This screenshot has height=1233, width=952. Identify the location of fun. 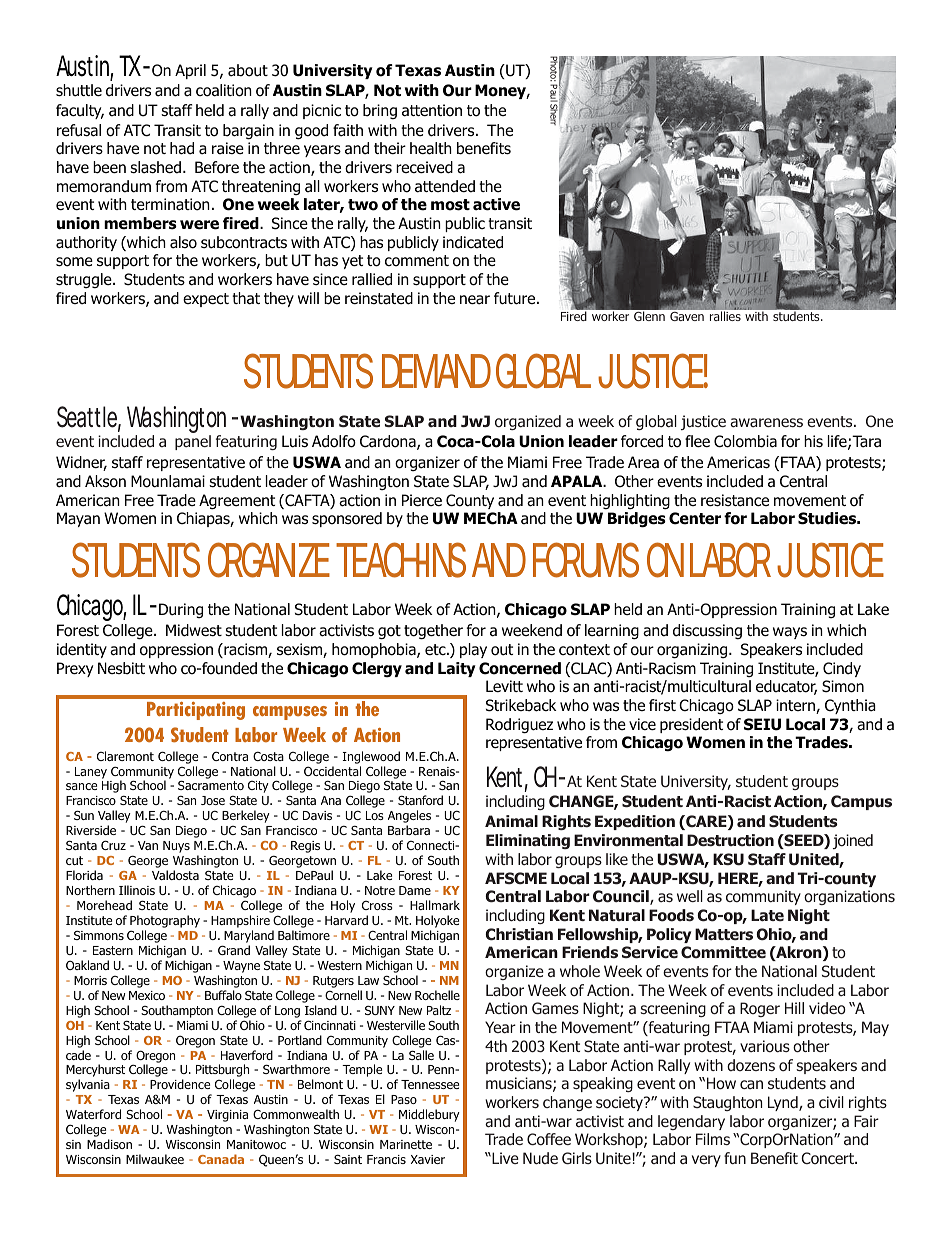
(735, 1158).
